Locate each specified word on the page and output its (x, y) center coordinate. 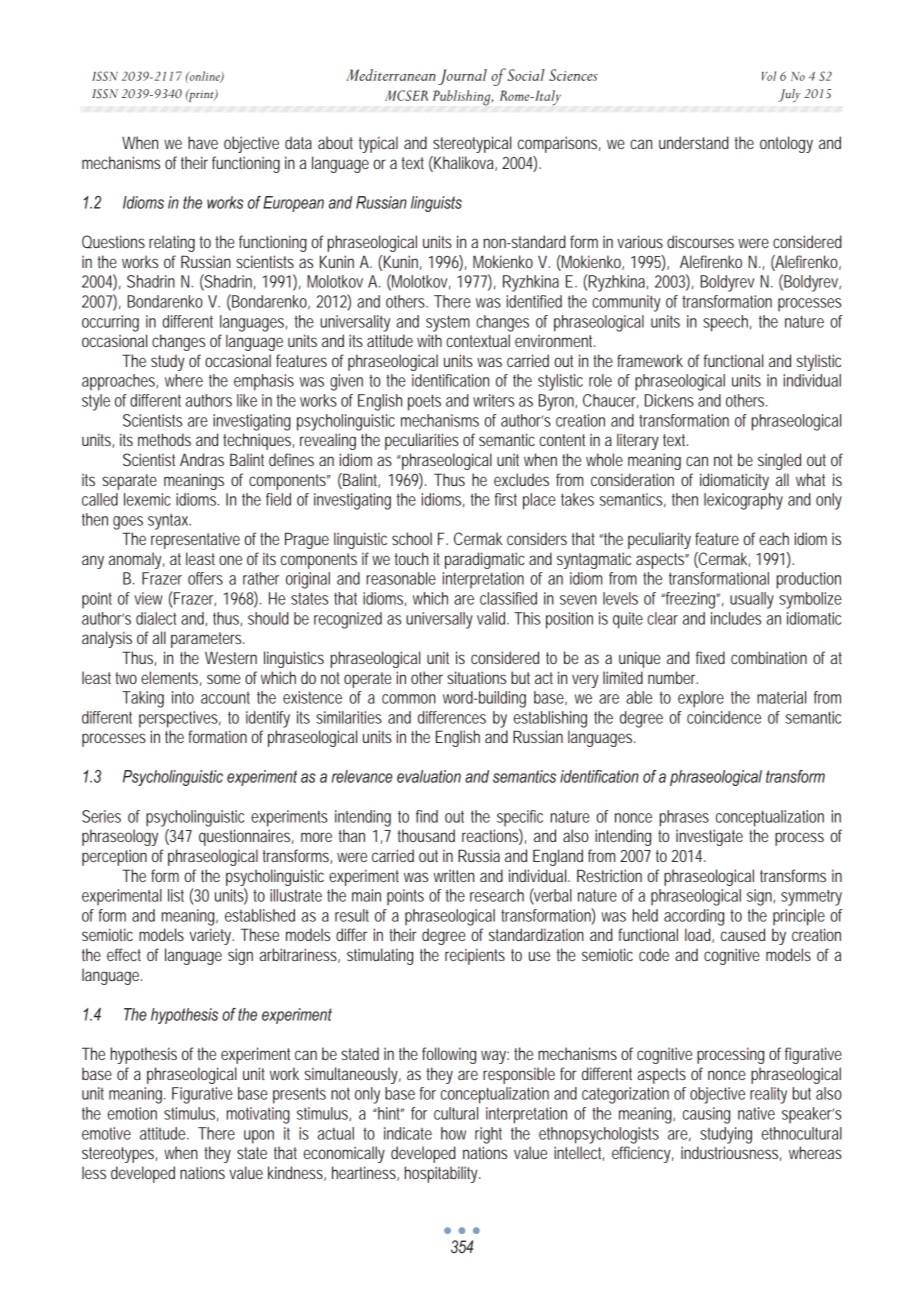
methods (164, 439)
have (203, 142)
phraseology (120, 837)
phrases (684, 818)
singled (779, 461)
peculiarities (422, 441)
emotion (132, 1113)
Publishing (463, 98)
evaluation (429, 776)
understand (694, 142)
